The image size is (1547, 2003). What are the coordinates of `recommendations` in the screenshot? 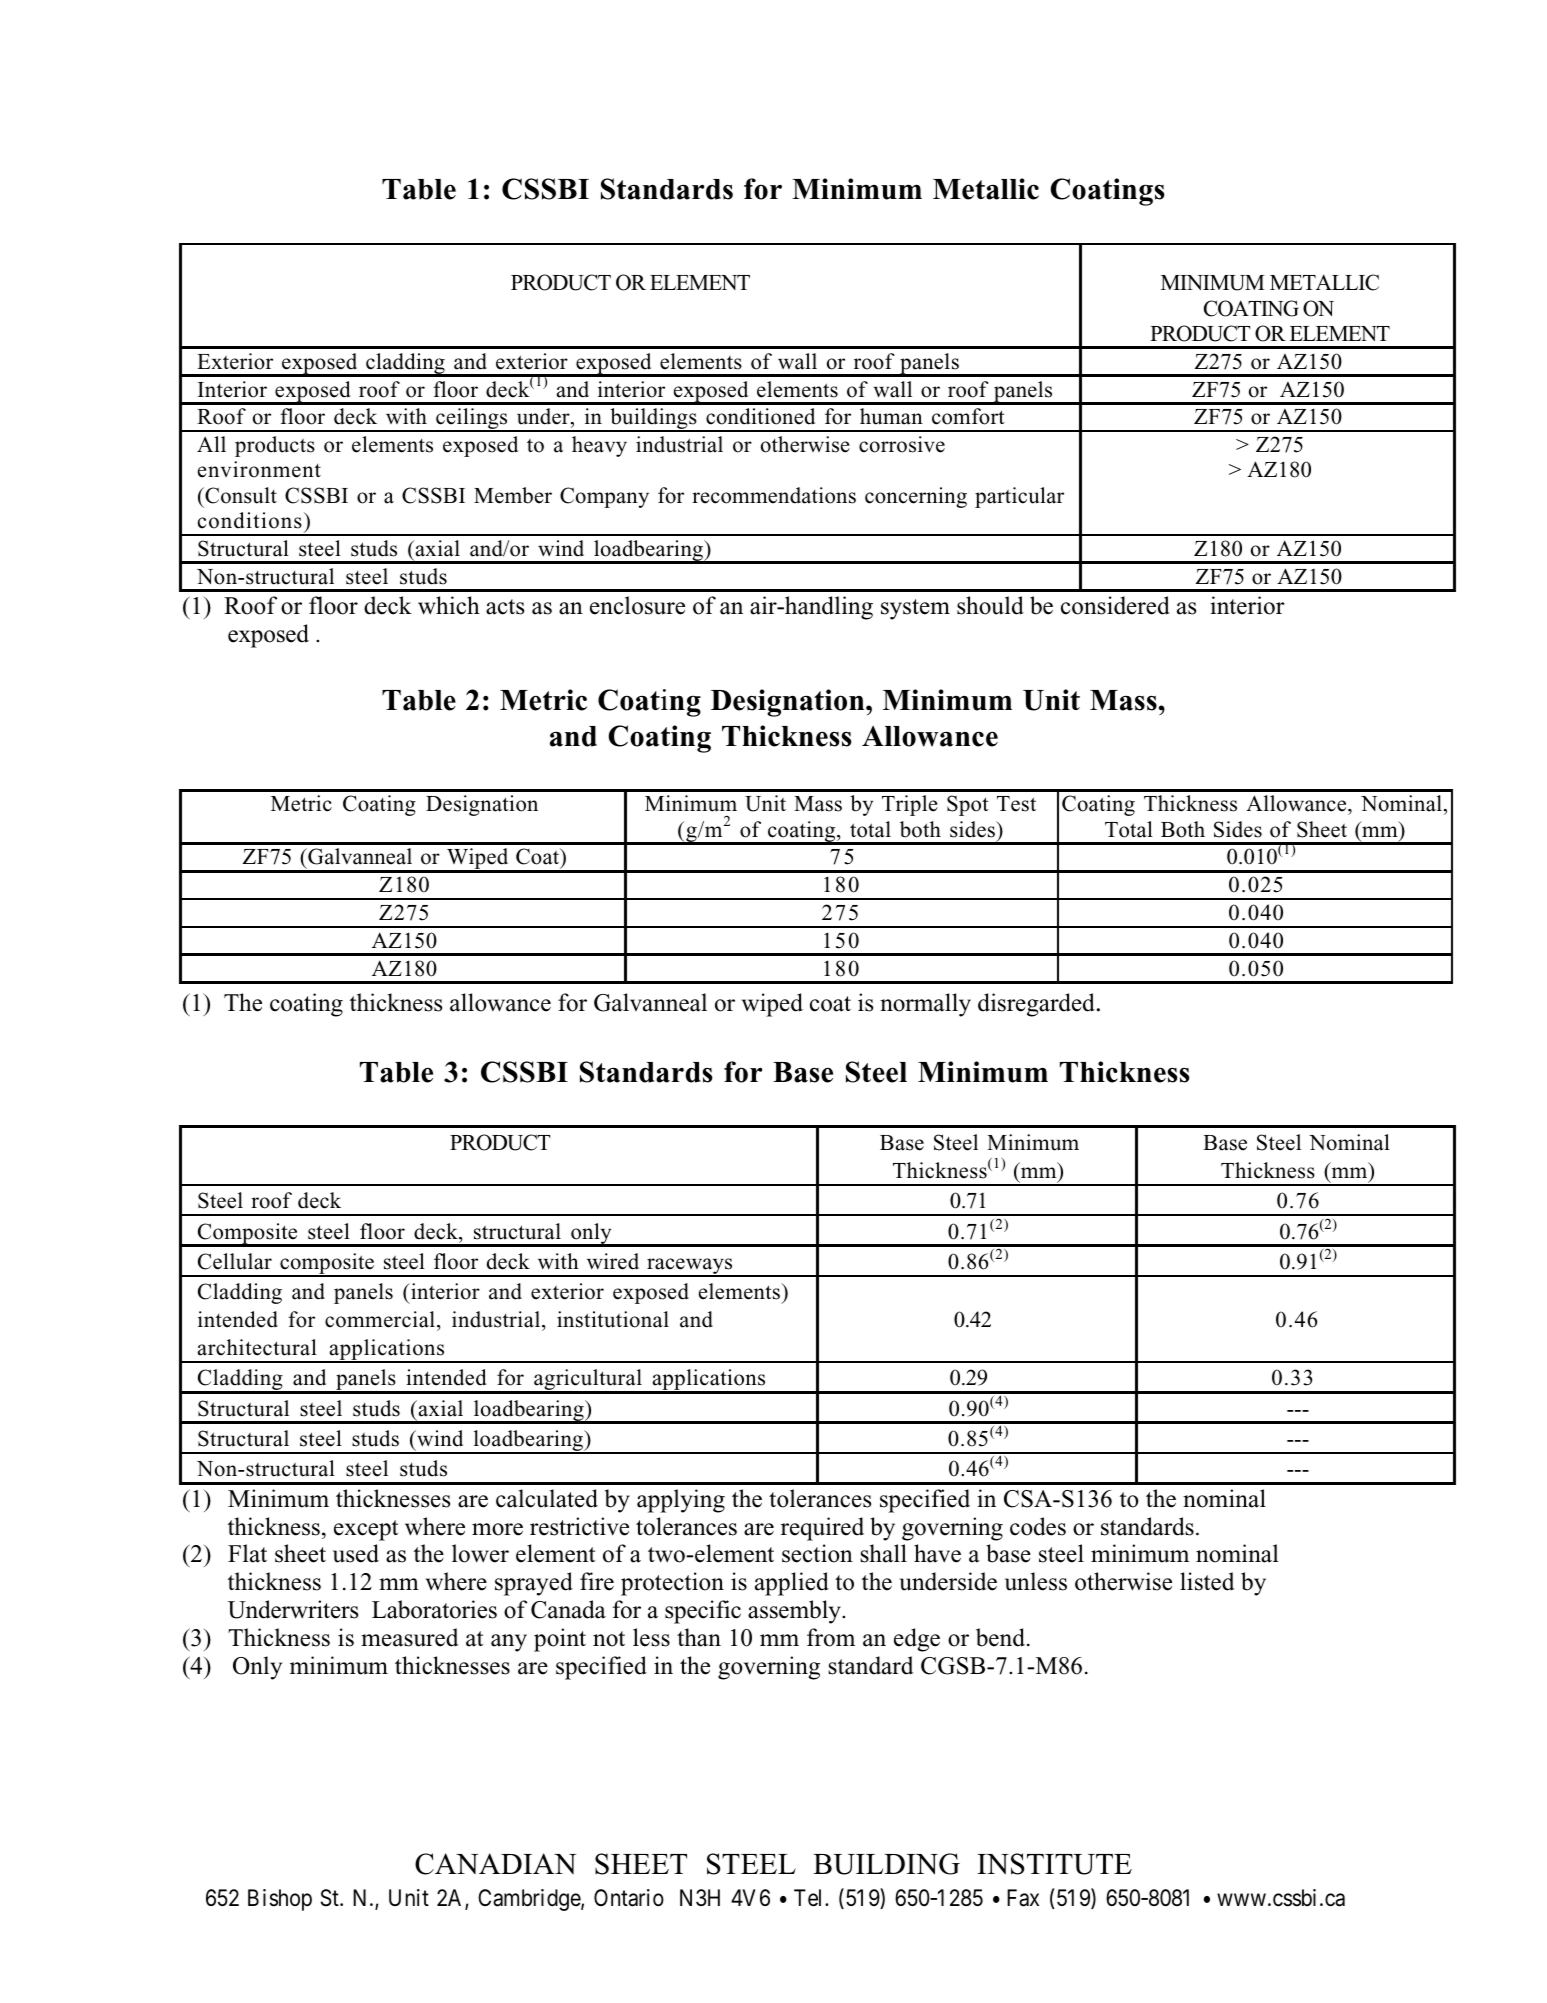 It's located at (774, 495).
